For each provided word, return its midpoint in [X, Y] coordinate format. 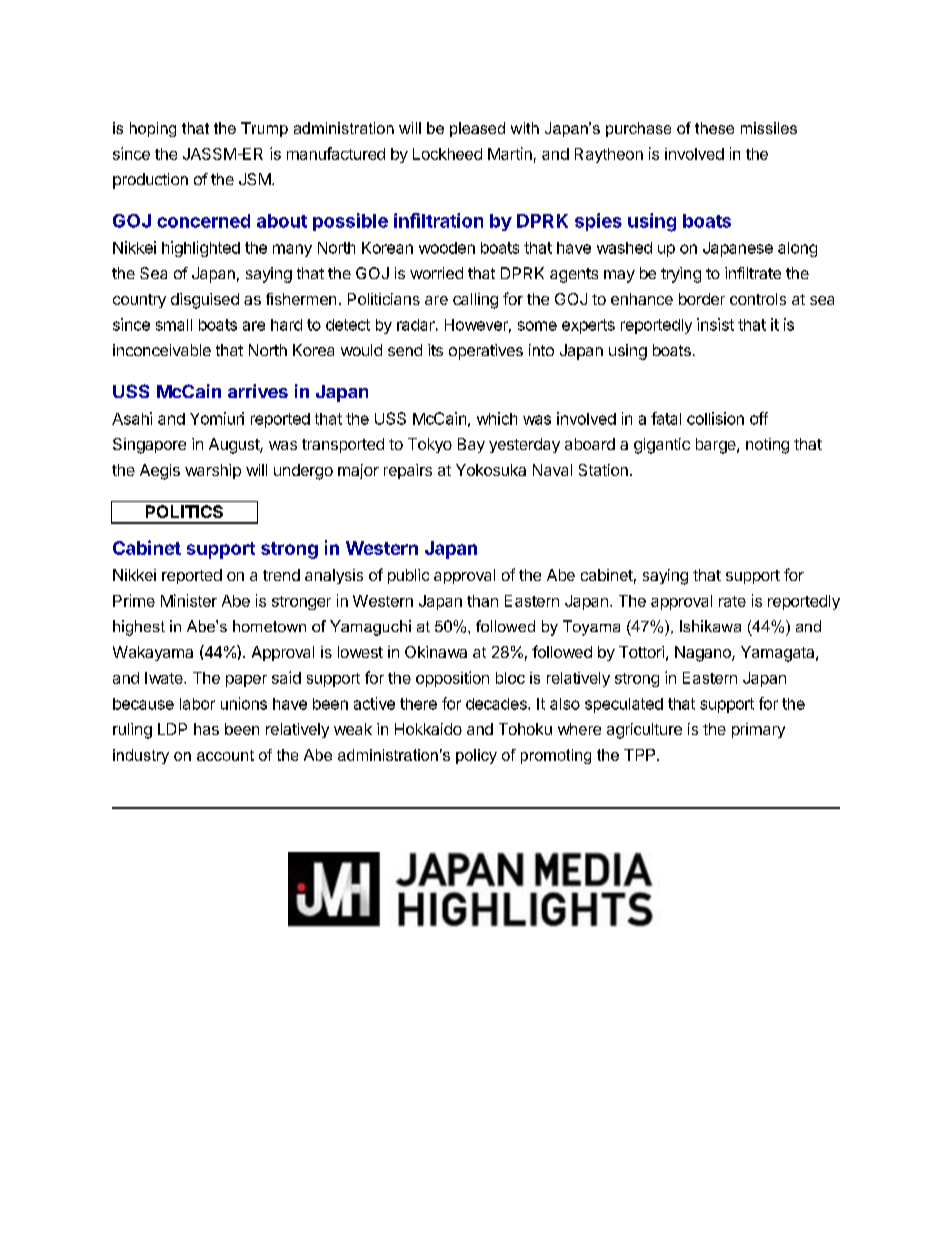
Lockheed [447, 154]
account [225, 755]
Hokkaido [428, 729]
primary [758, 730]
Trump [264, 129]
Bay [471, 445]
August [235, 446]
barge [717, 446]
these [714, 128]
